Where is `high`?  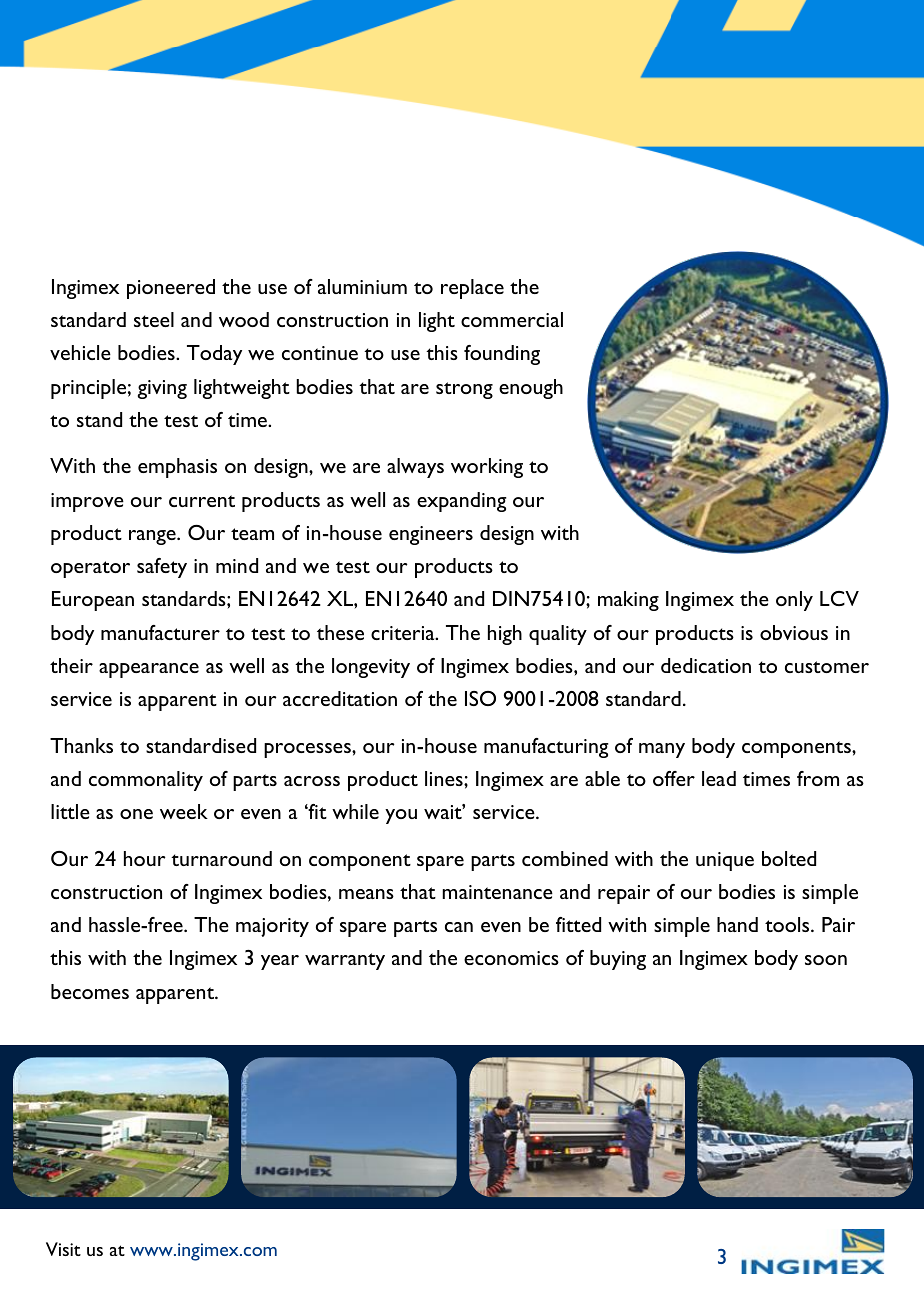
high is located at coordinates (505, 635).
